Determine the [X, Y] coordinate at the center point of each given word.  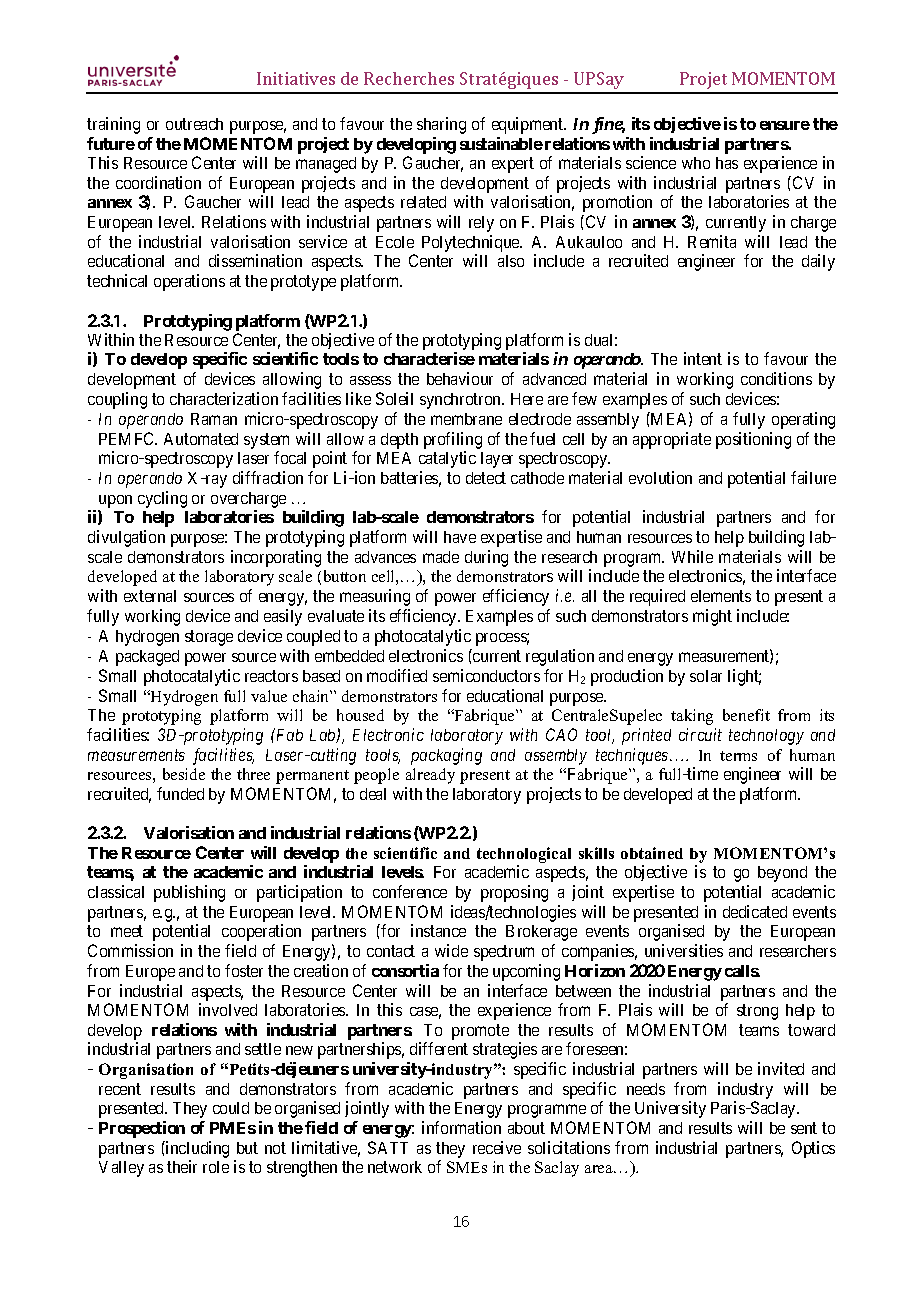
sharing [441, 125]
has [727, 163]
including [196, 1149]
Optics [813, 1149]
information [461, 1127]
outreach [194, 124]
